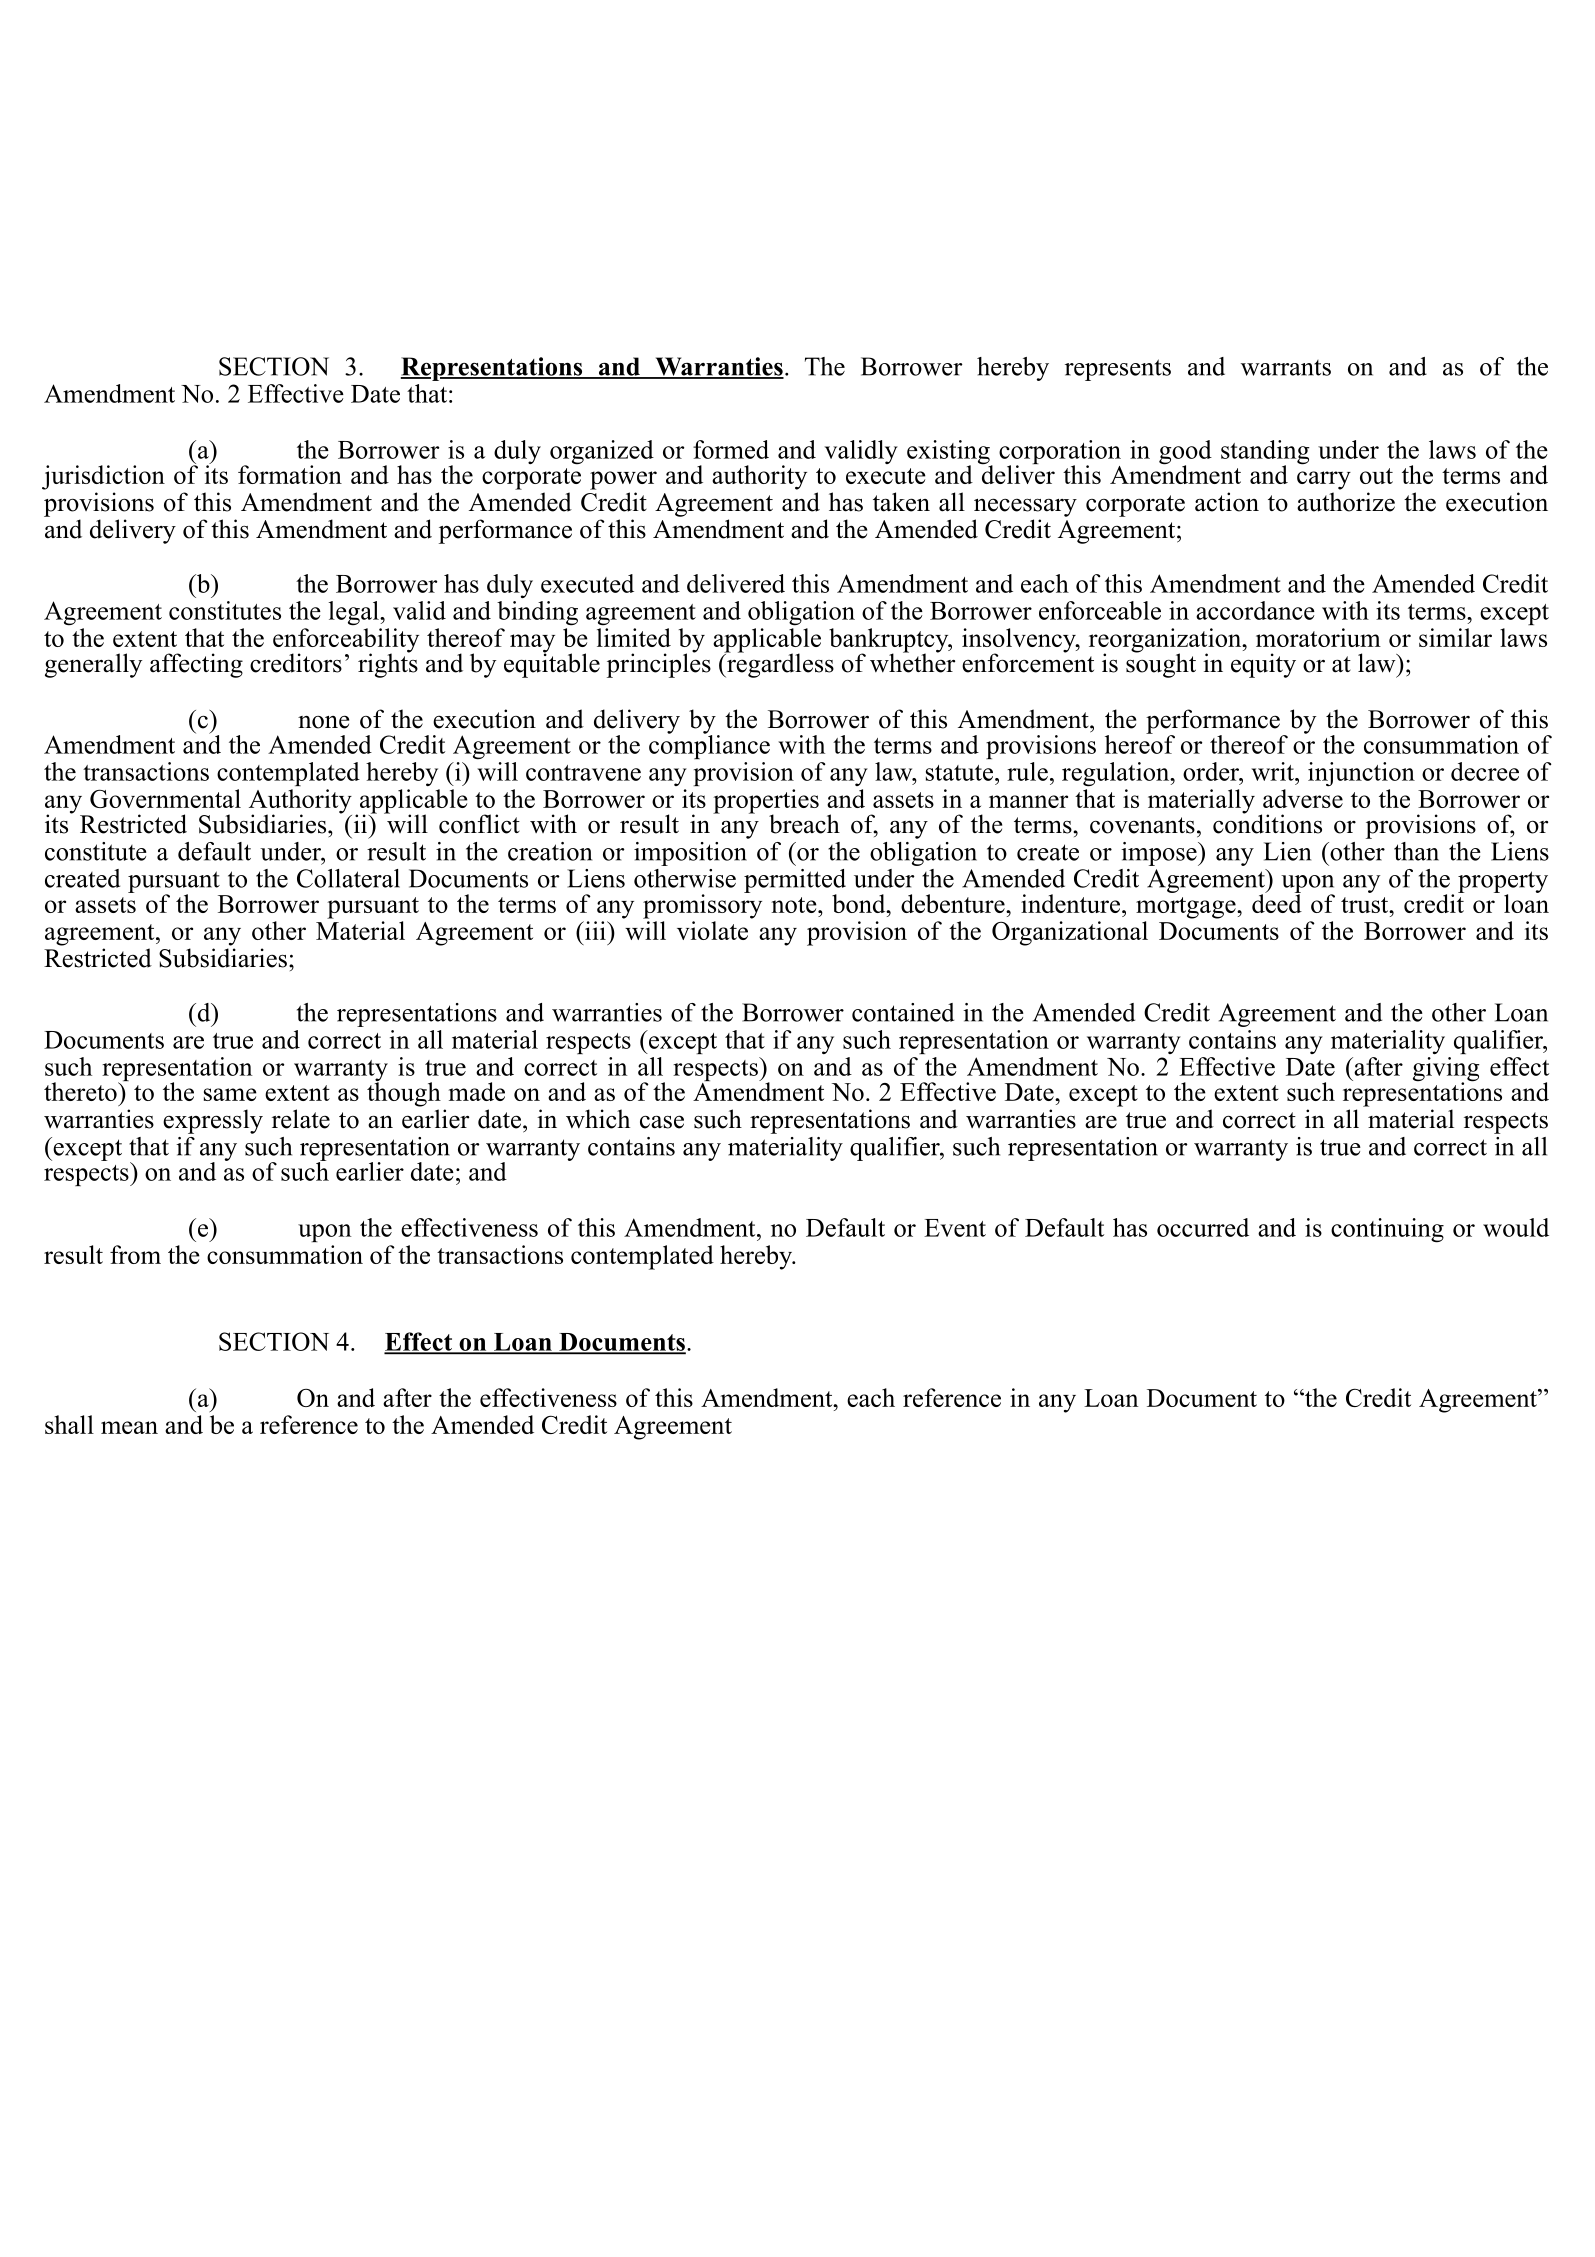 Image resolution: width=1595 pixels, height=2257 pixels. Describe the element at coordinates (129, 1427) in the screenshot. I see `mean` at that location.
